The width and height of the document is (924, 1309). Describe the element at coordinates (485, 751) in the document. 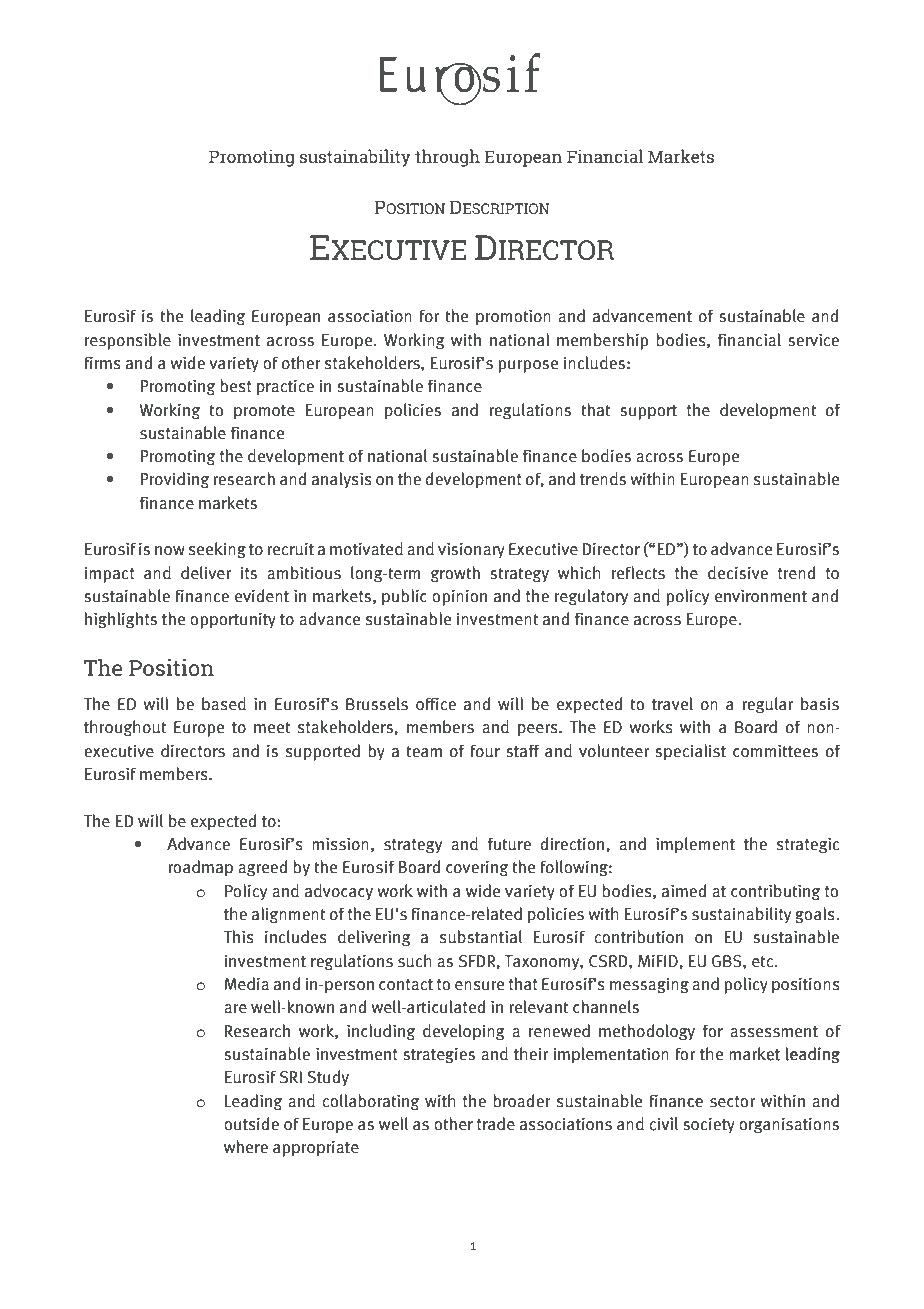

I see `four` at that location.
